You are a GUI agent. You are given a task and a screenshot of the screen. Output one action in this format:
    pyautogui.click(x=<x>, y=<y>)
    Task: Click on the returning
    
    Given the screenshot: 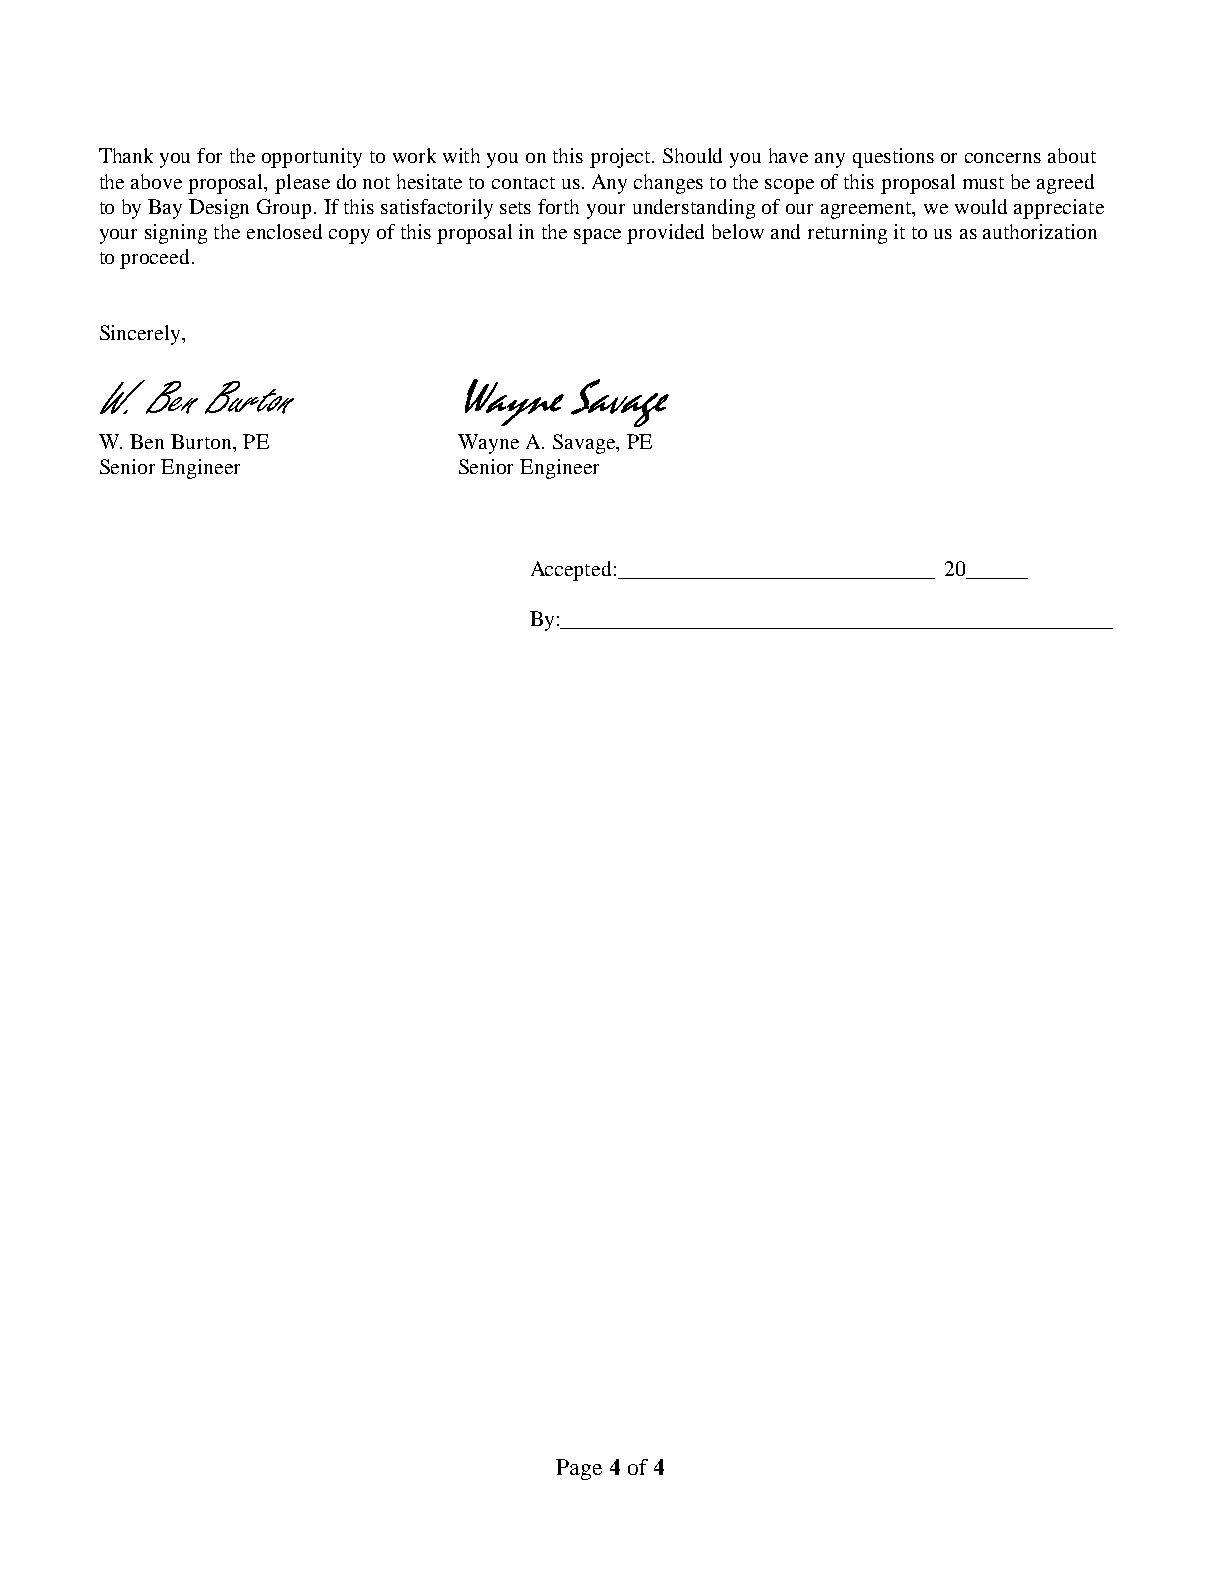 What is the action you would take?
    pyautogui.click(x=847, y=234)
